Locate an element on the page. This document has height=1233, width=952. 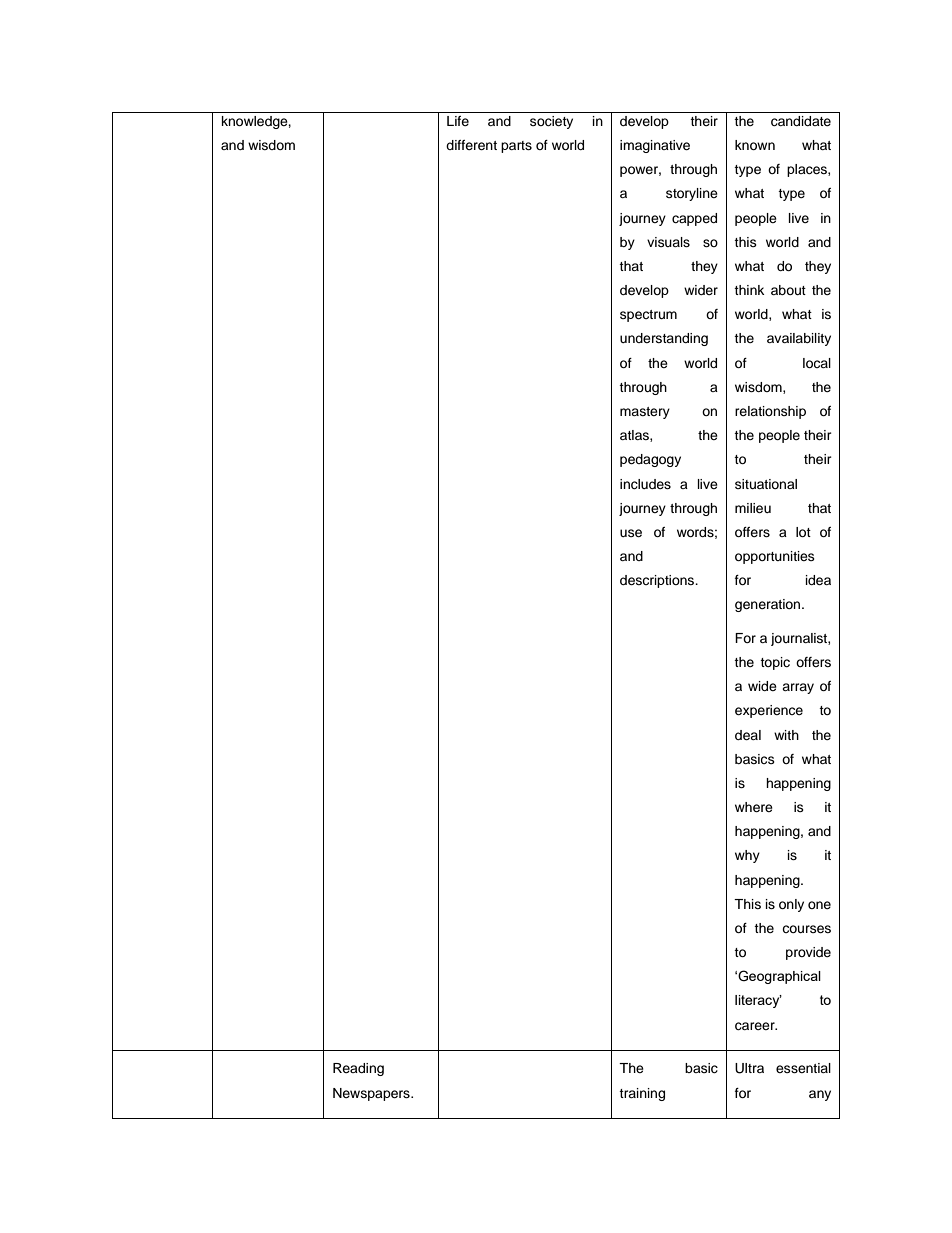
Reading is located at coordinates (358, 1069).
